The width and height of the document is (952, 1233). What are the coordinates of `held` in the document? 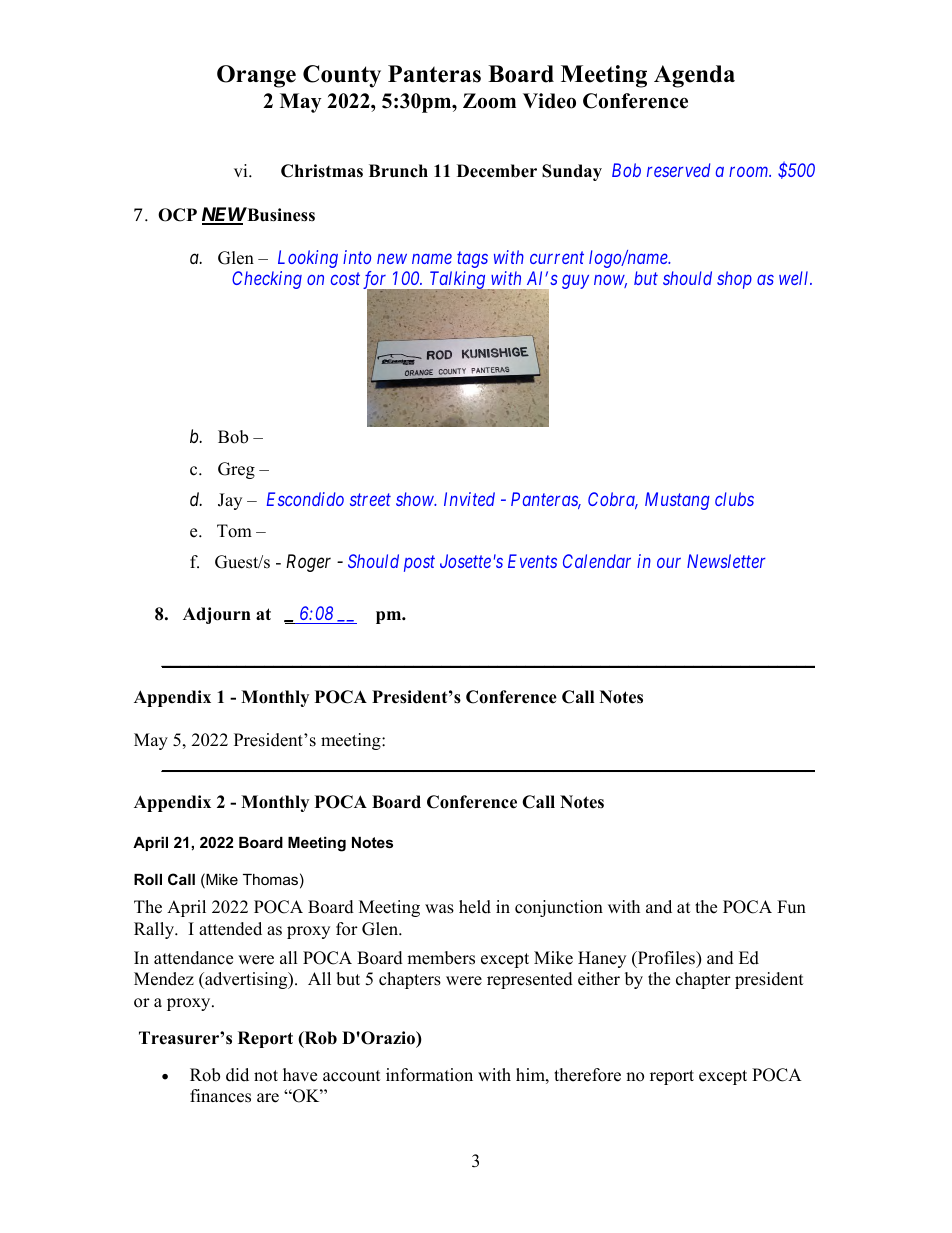 It's located at (475, 907).
